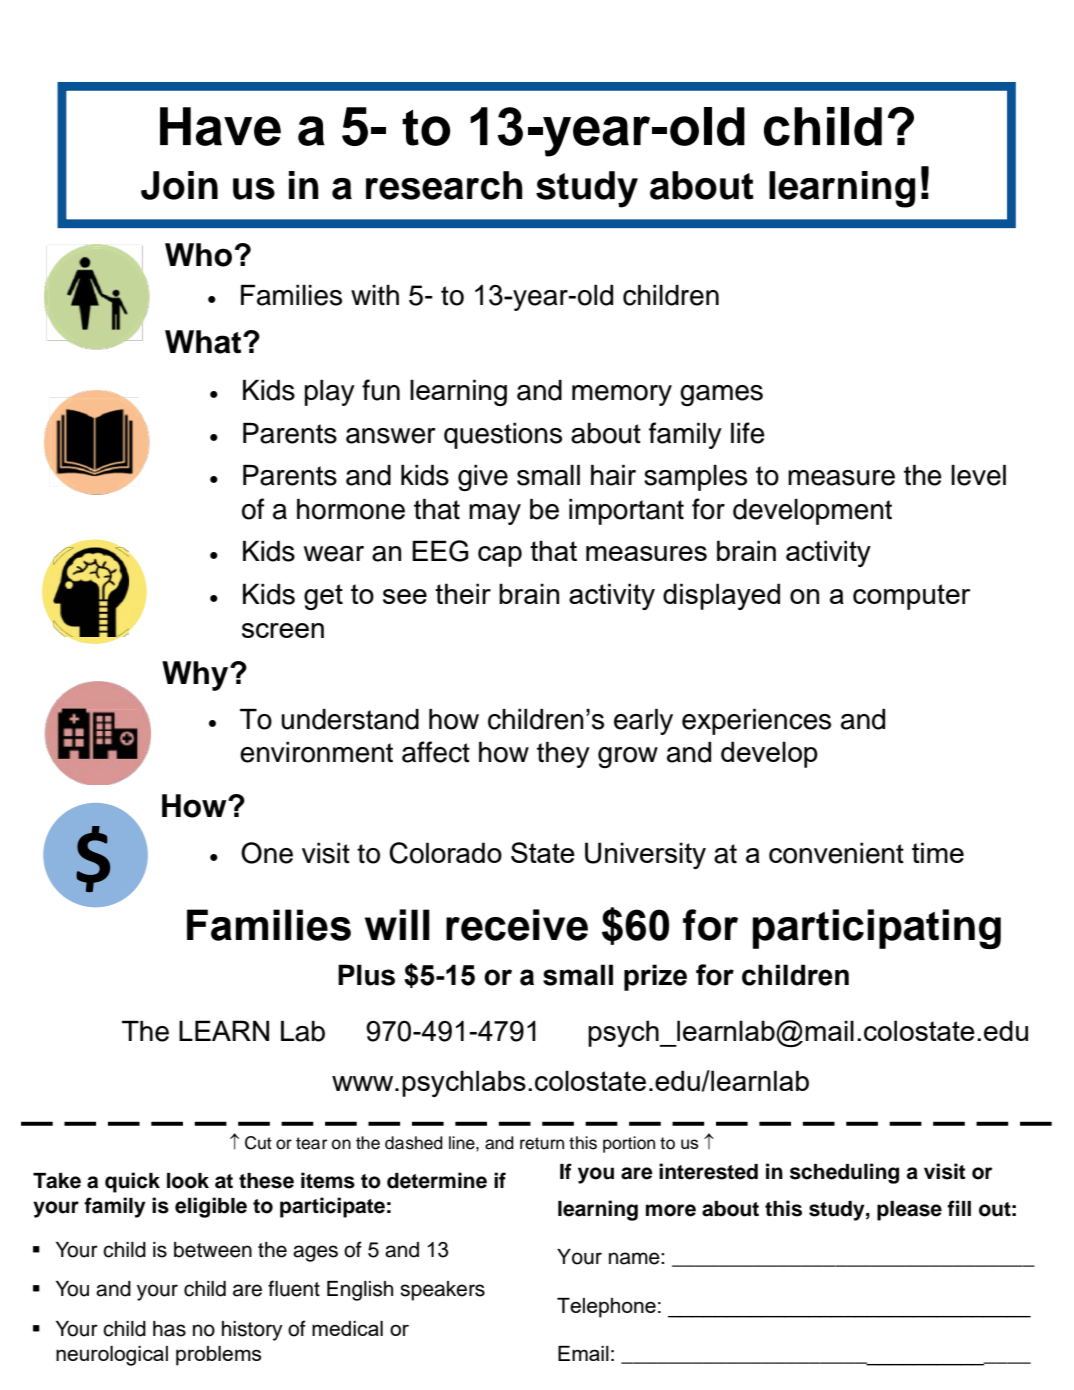 The height and width of the screenshot is (1390, 1074). I want to click on cap, so click(500, 556).
